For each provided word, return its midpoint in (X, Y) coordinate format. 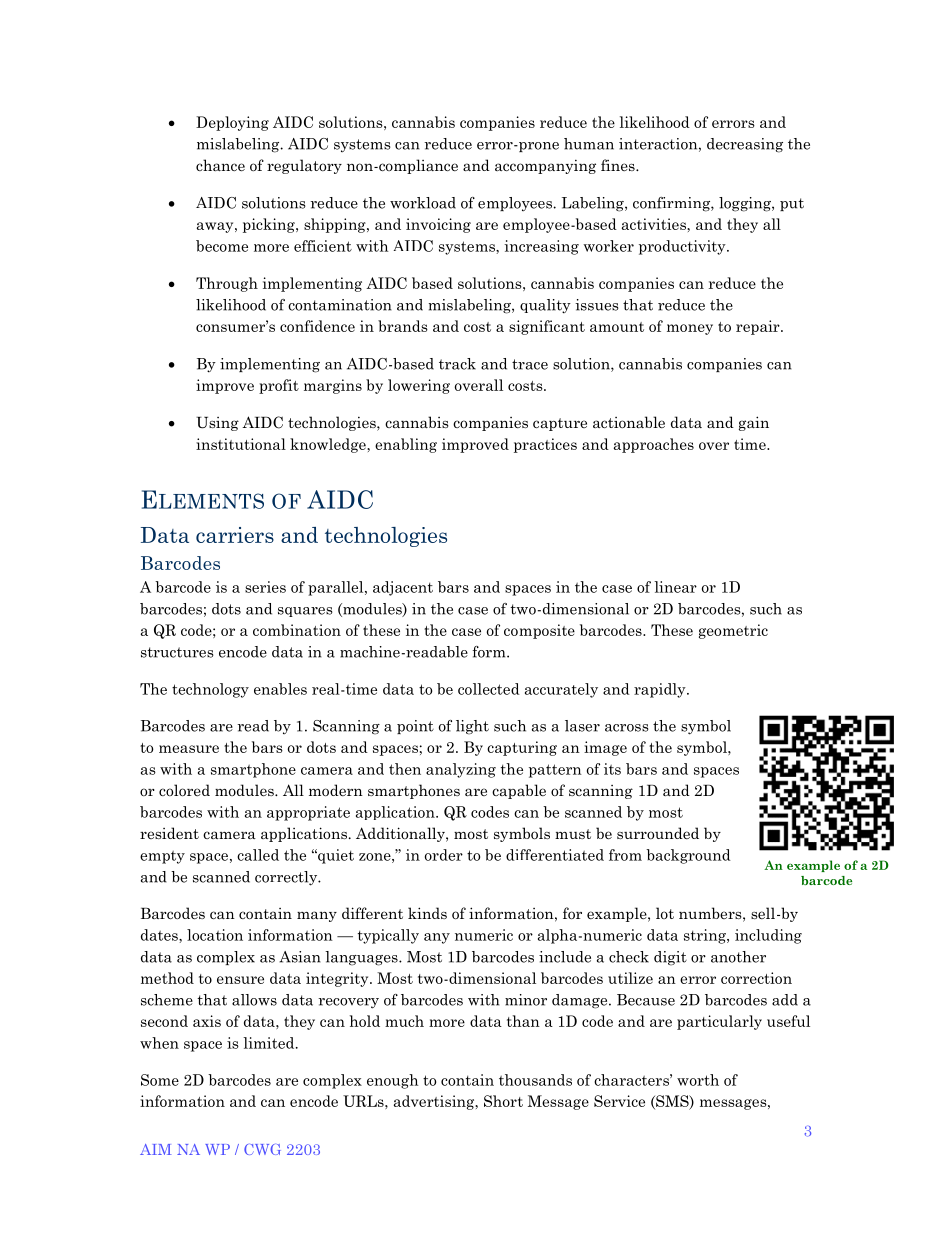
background (688, 856)
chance (220, 165)
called (258, 855)
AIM (155, 1149)
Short (503, 1101)
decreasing (745, 145)
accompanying (545, 166)
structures (177, 652)
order (444, 855)
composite (539, 631)
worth (698, 1080)
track (457, 364)
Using (217, 424)
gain (754, 423)
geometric (733, 631)
